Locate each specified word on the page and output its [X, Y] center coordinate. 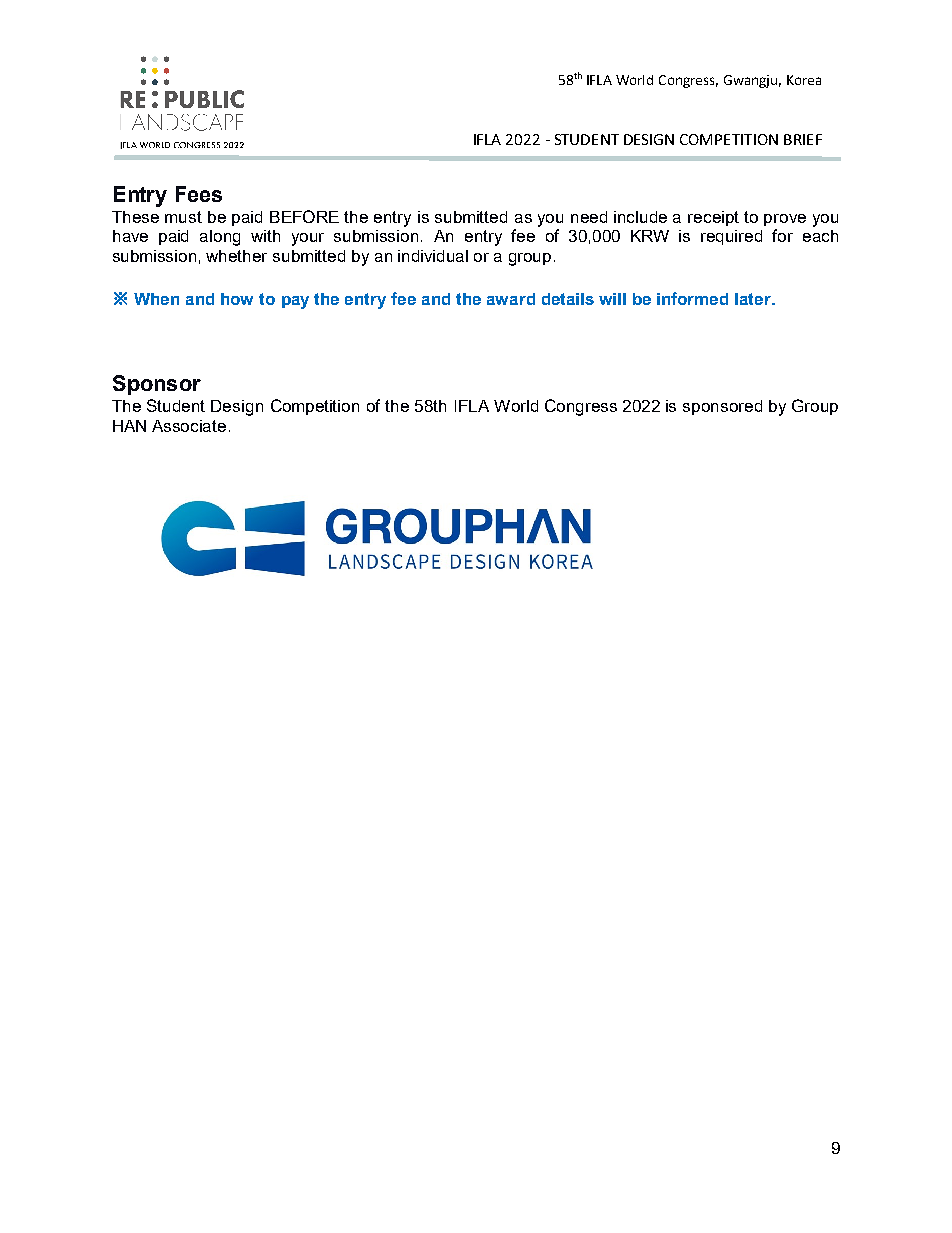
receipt [713, 218]
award [511, 299]
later [754, 299]
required [731, 237]
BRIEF [803, 139]
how [237, 299]
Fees [199, 194]
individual [433, 256]
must [183, 217]
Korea [804, 80]
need [589, 217]
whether [236, 256]
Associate [189, 426]
